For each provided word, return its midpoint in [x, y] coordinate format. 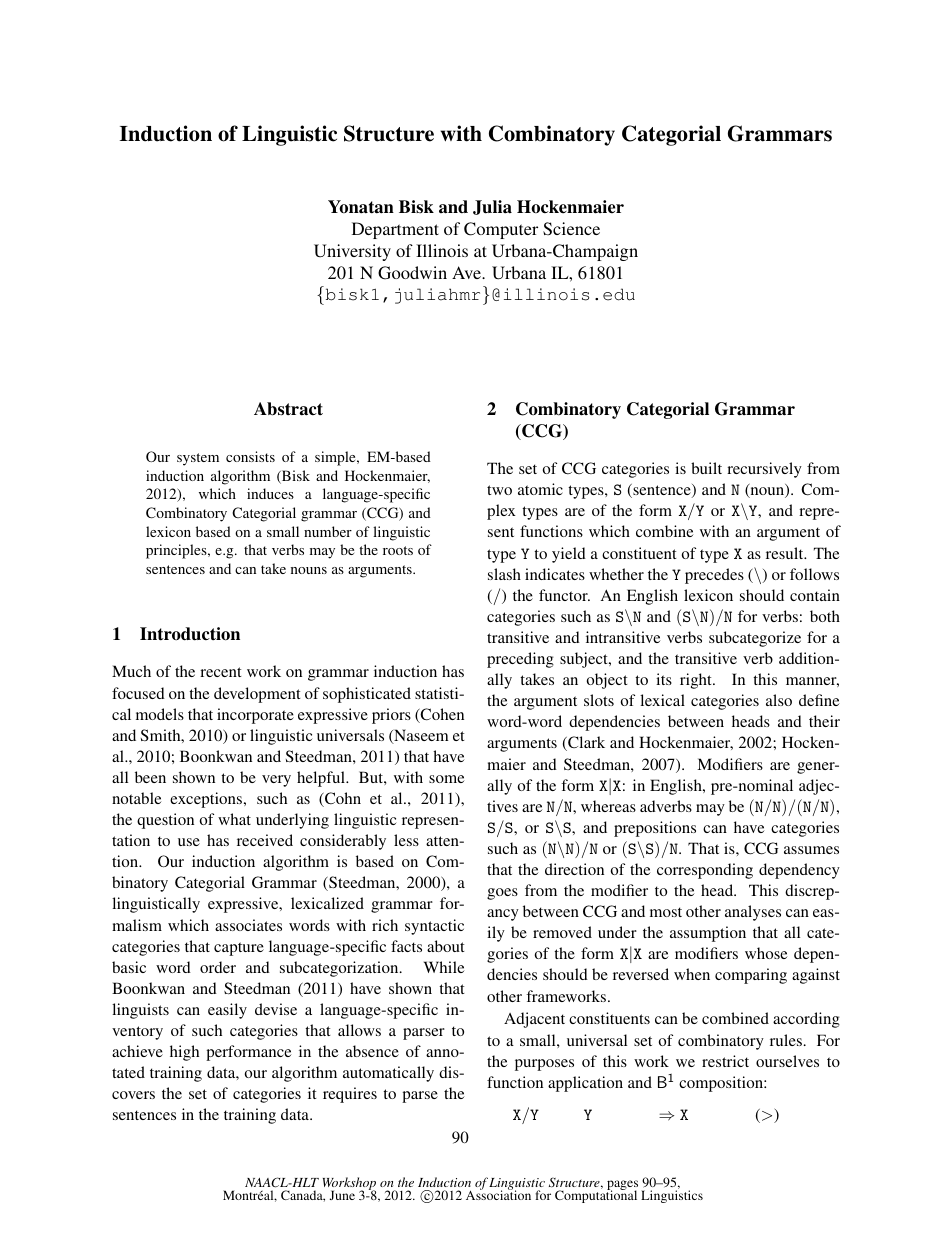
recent [221, 672]
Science [571, 229]
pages [622, 1186]
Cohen [441, 715]
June [342, 1195]
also [779, 700]
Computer [501, 230]
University [352, 252]
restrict [725, 1061]
